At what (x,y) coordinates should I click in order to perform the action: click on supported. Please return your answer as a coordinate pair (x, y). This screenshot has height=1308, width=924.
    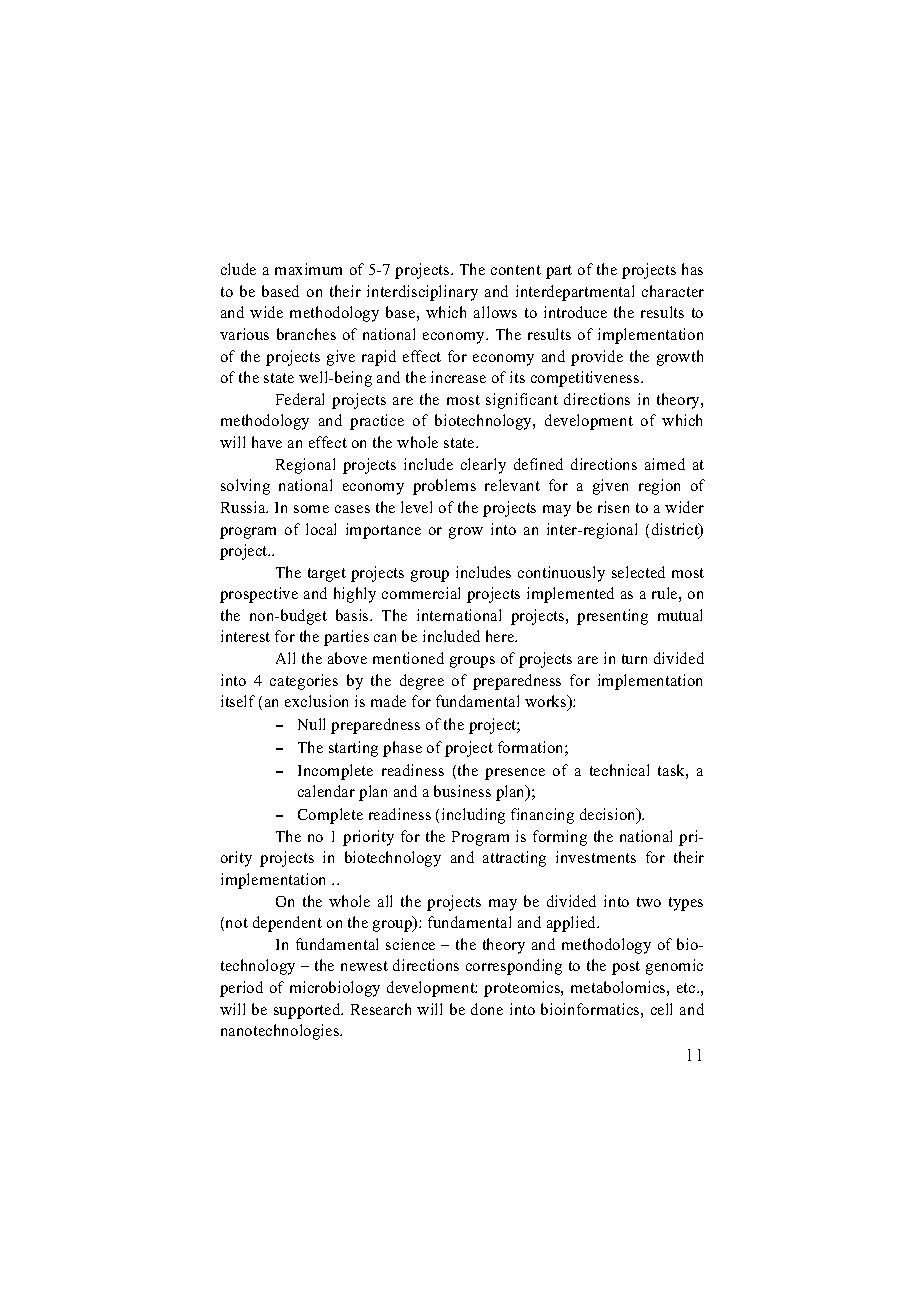
    Looking at the image, I should click on (308, 1011).
